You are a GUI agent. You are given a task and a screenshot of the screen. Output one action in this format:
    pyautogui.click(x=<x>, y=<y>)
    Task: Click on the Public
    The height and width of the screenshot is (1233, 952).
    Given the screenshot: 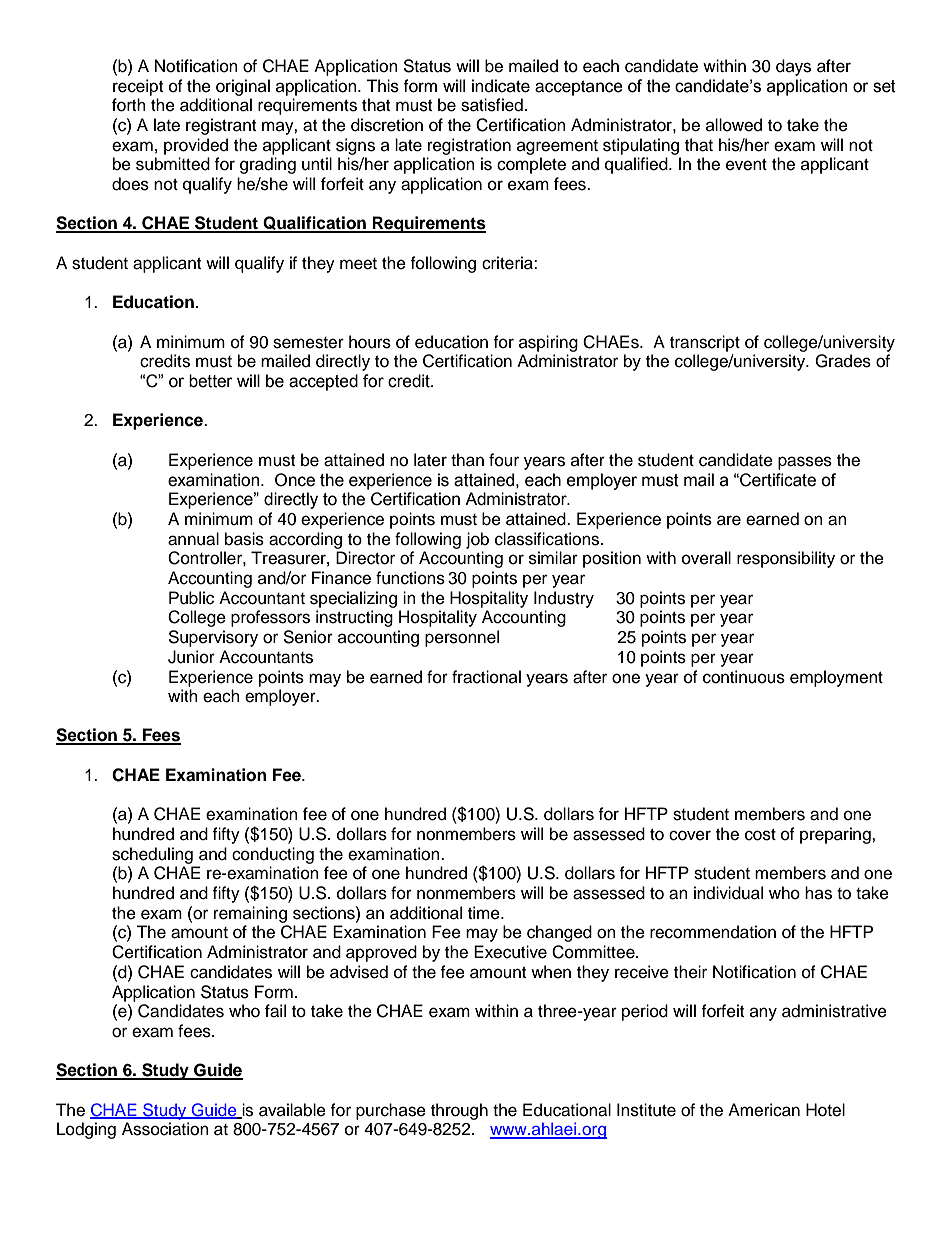 What is the action you would take?
    pyautogui.click(x=191, y=598)
